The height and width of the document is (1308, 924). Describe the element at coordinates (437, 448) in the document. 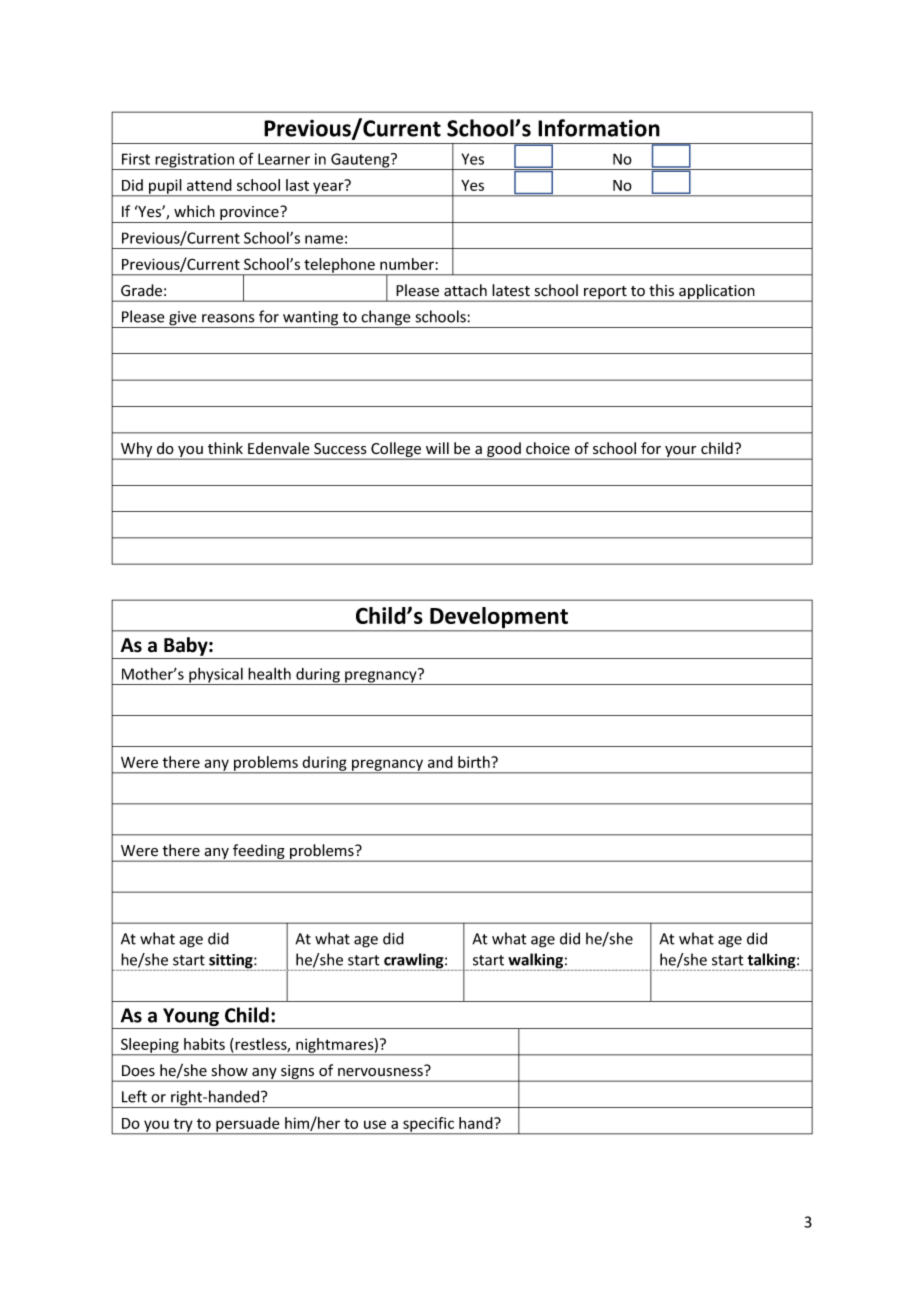

I see `will` at that location.
